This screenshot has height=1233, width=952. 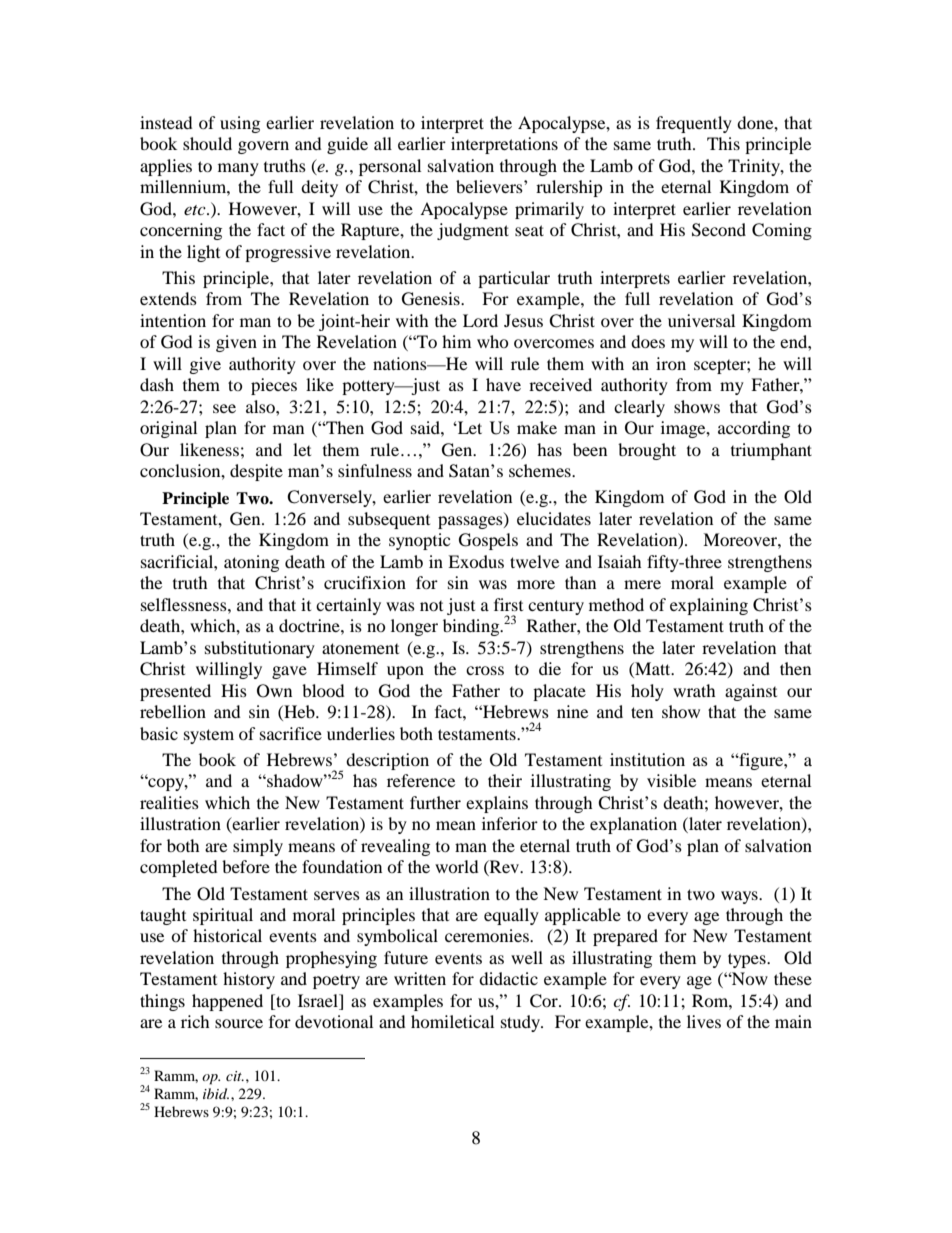 I want to click on many, so click(x=238, y=169).
